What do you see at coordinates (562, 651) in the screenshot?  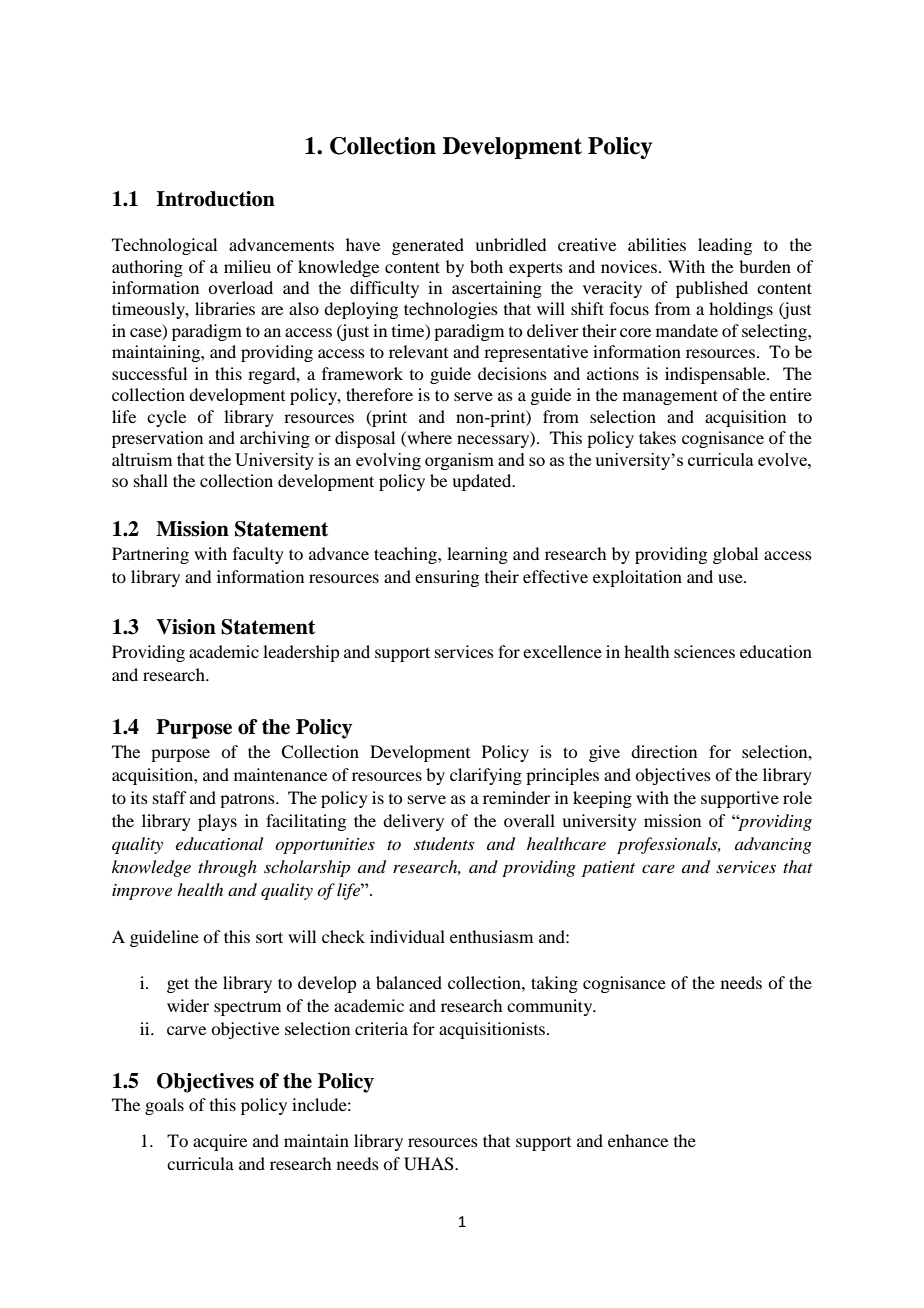 I see `excellence` at bounding box center [562, 651].
